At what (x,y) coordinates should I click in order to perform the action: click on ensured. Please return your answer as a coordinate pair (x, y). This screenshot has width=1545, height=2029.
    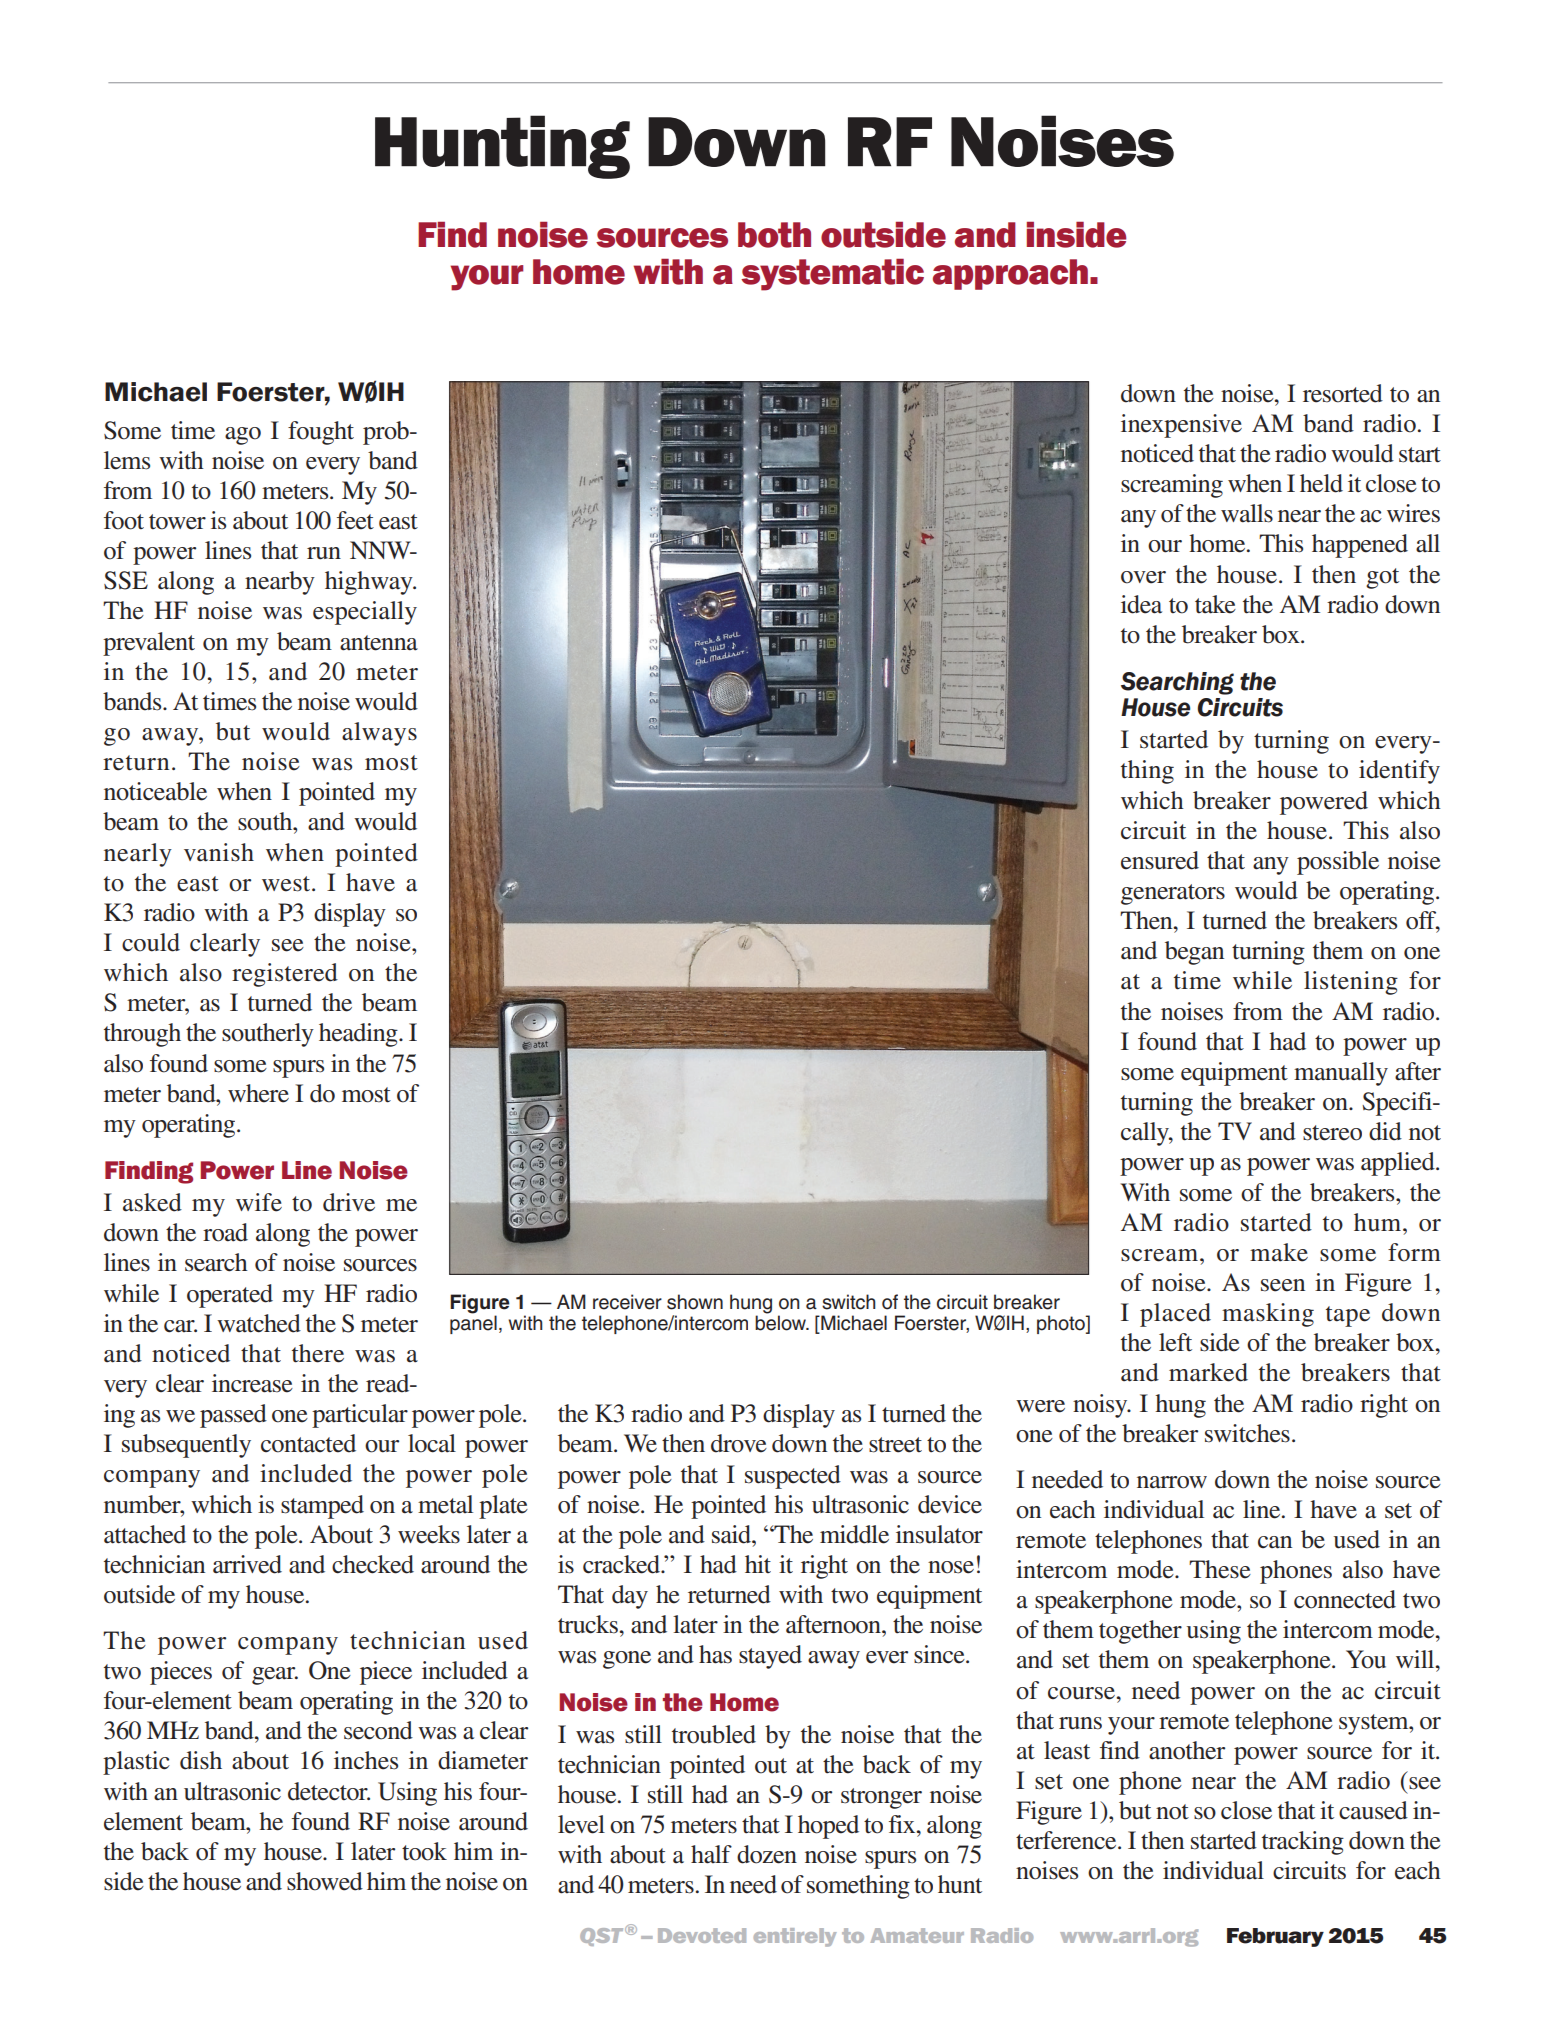
    Looking at the image, I should click on (1160, 860).
